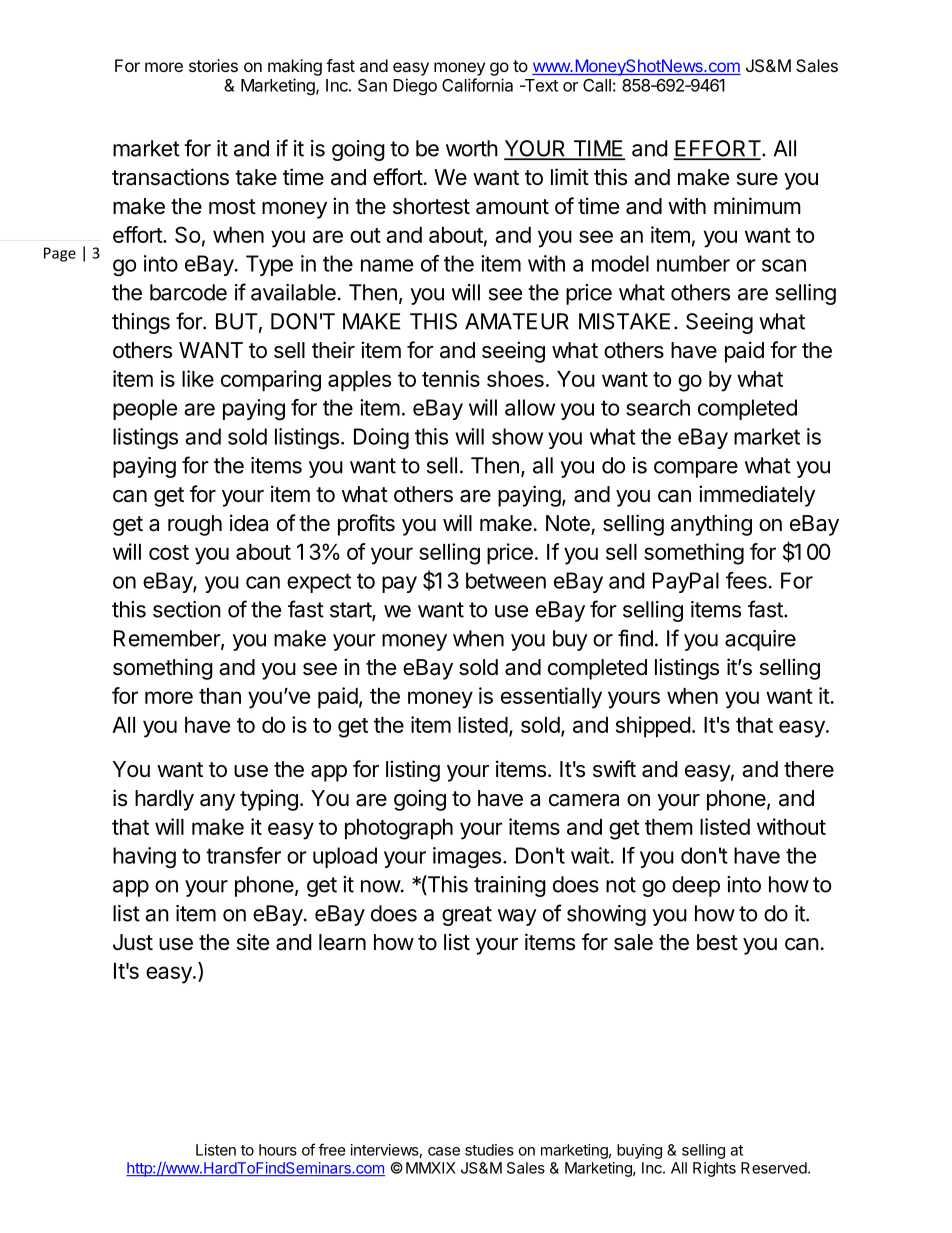 The image size is (952, 1233). Describe the element at coordinates (144, 857) in the document. I see `having` at that location.
